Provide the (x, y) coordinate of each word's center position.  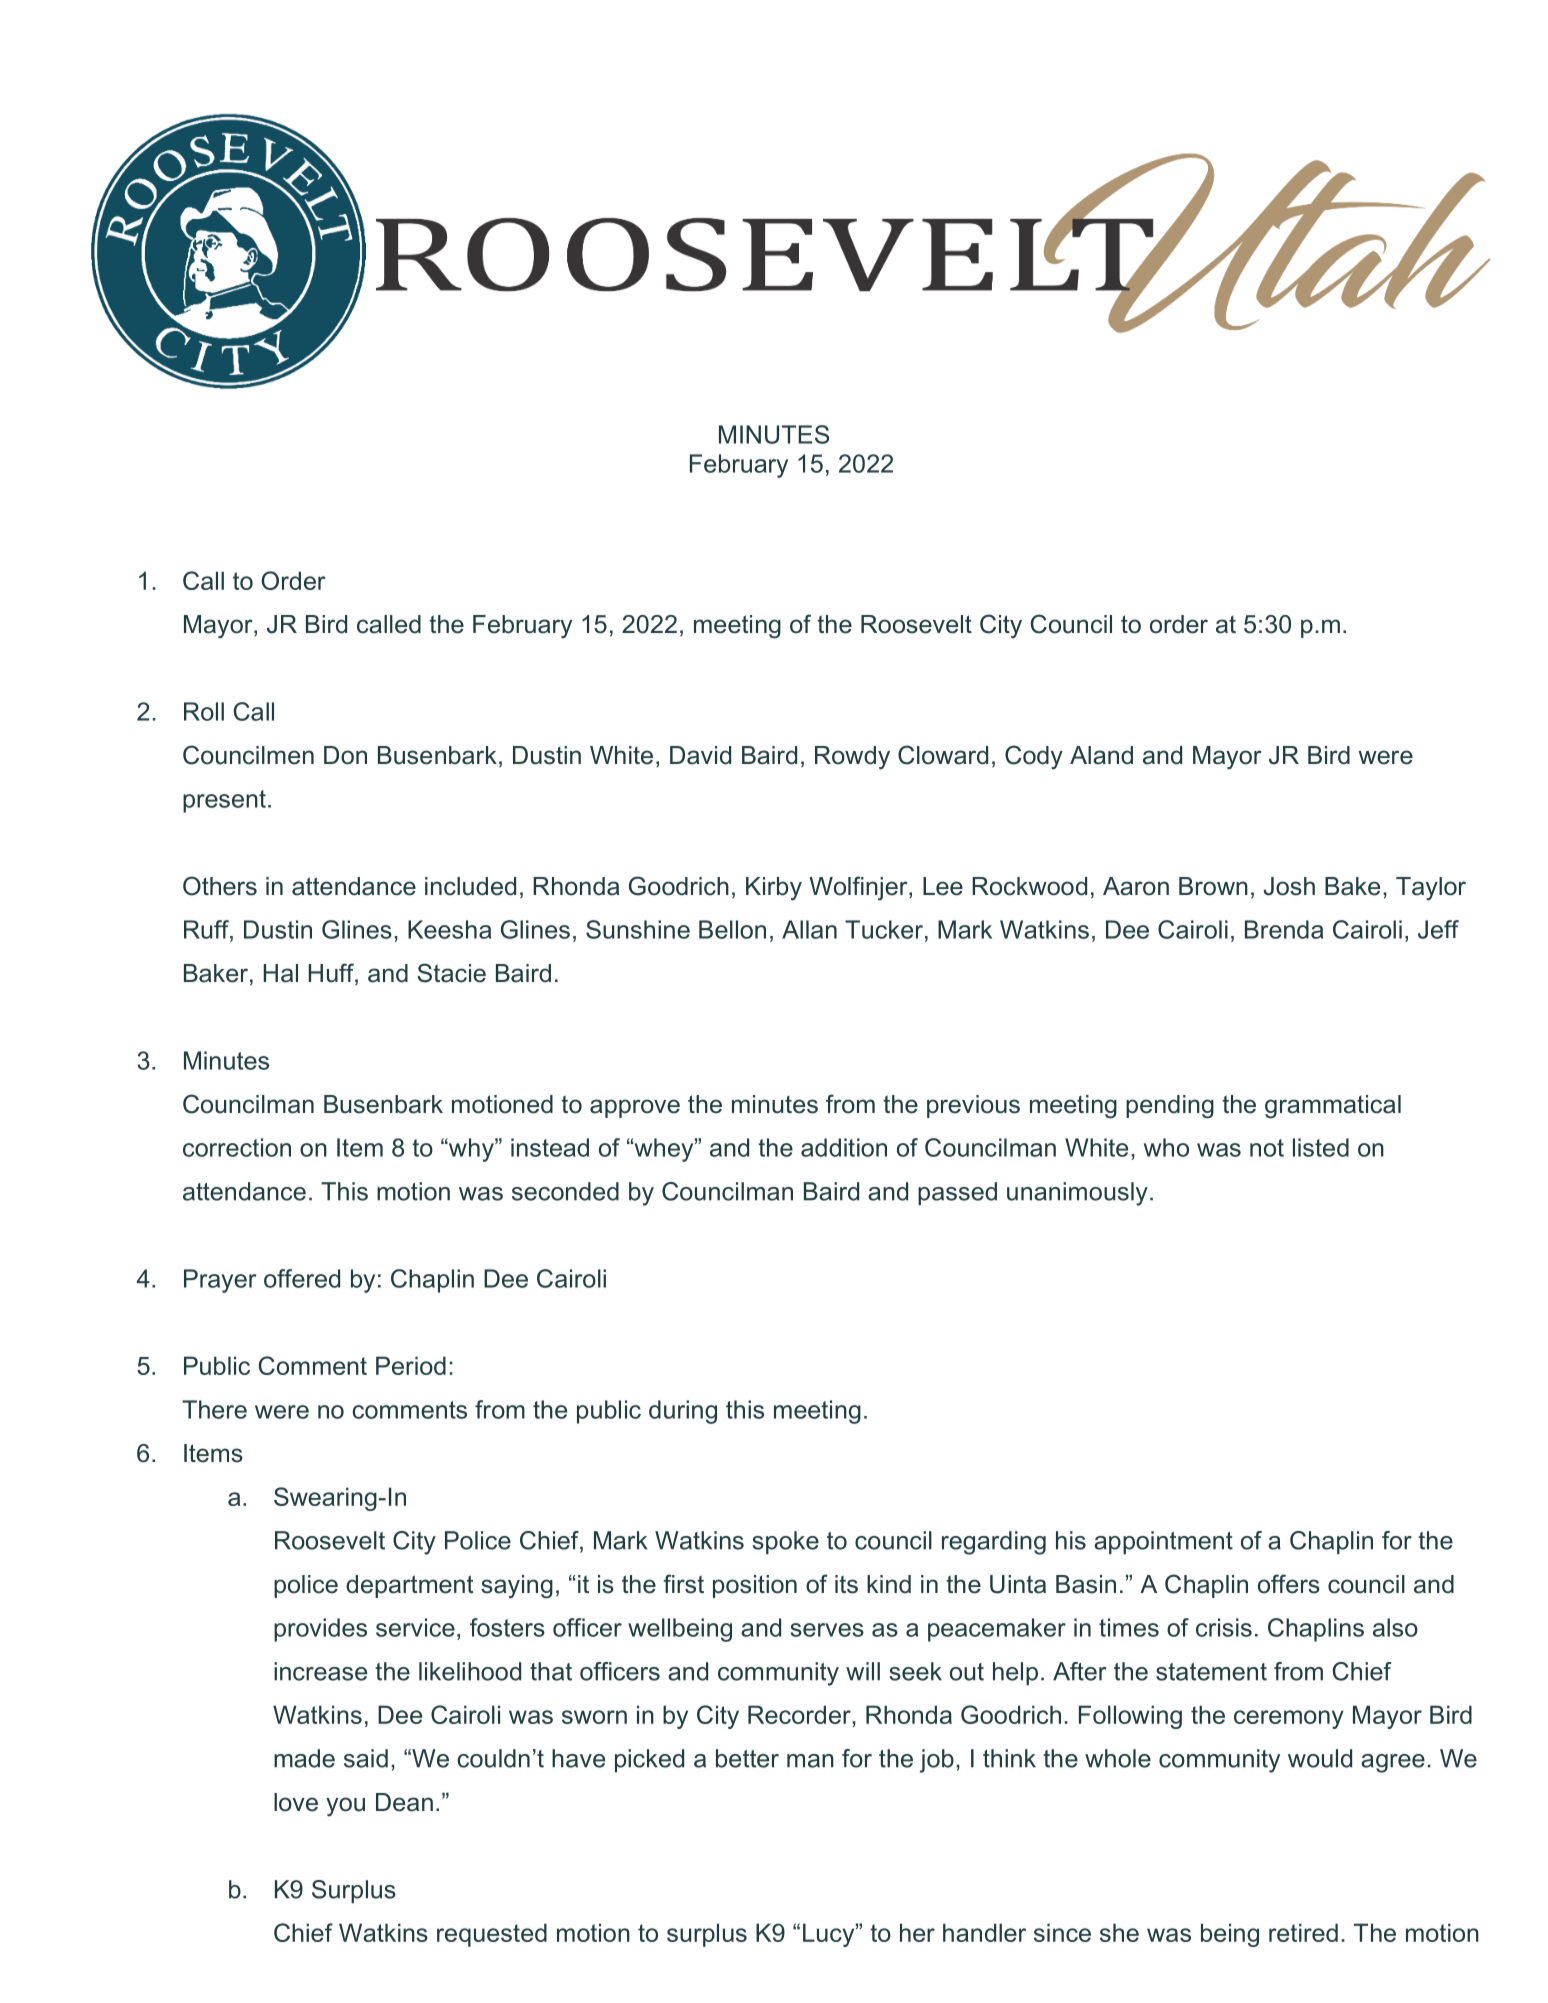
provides (320, 1630)
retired (1303, 1932)
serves (827, 1630)
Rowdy (852, 758)
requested (492, 1935)
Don (345, 755)
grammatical (1333, 1107)
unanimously (1077, 1194)
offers (1289, 1584)
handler (984, 1932)
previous (973, 1106)
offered (302, 1278)
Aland (1101, 755)
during (683, 1412)
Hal (281, 973)
